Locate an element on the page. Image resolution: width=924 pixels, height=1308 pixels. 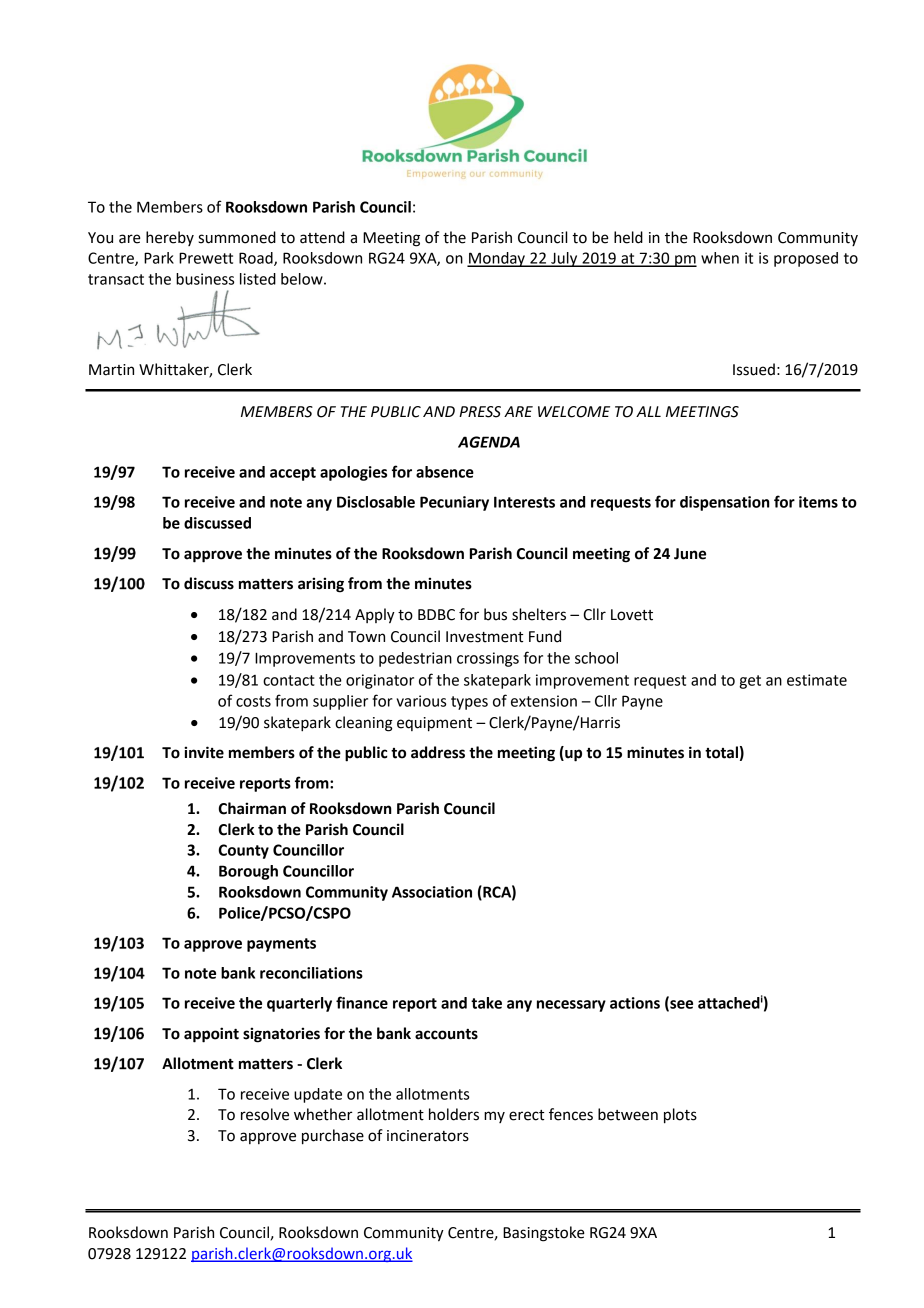
holders is located at coordinates (454, 1114).
